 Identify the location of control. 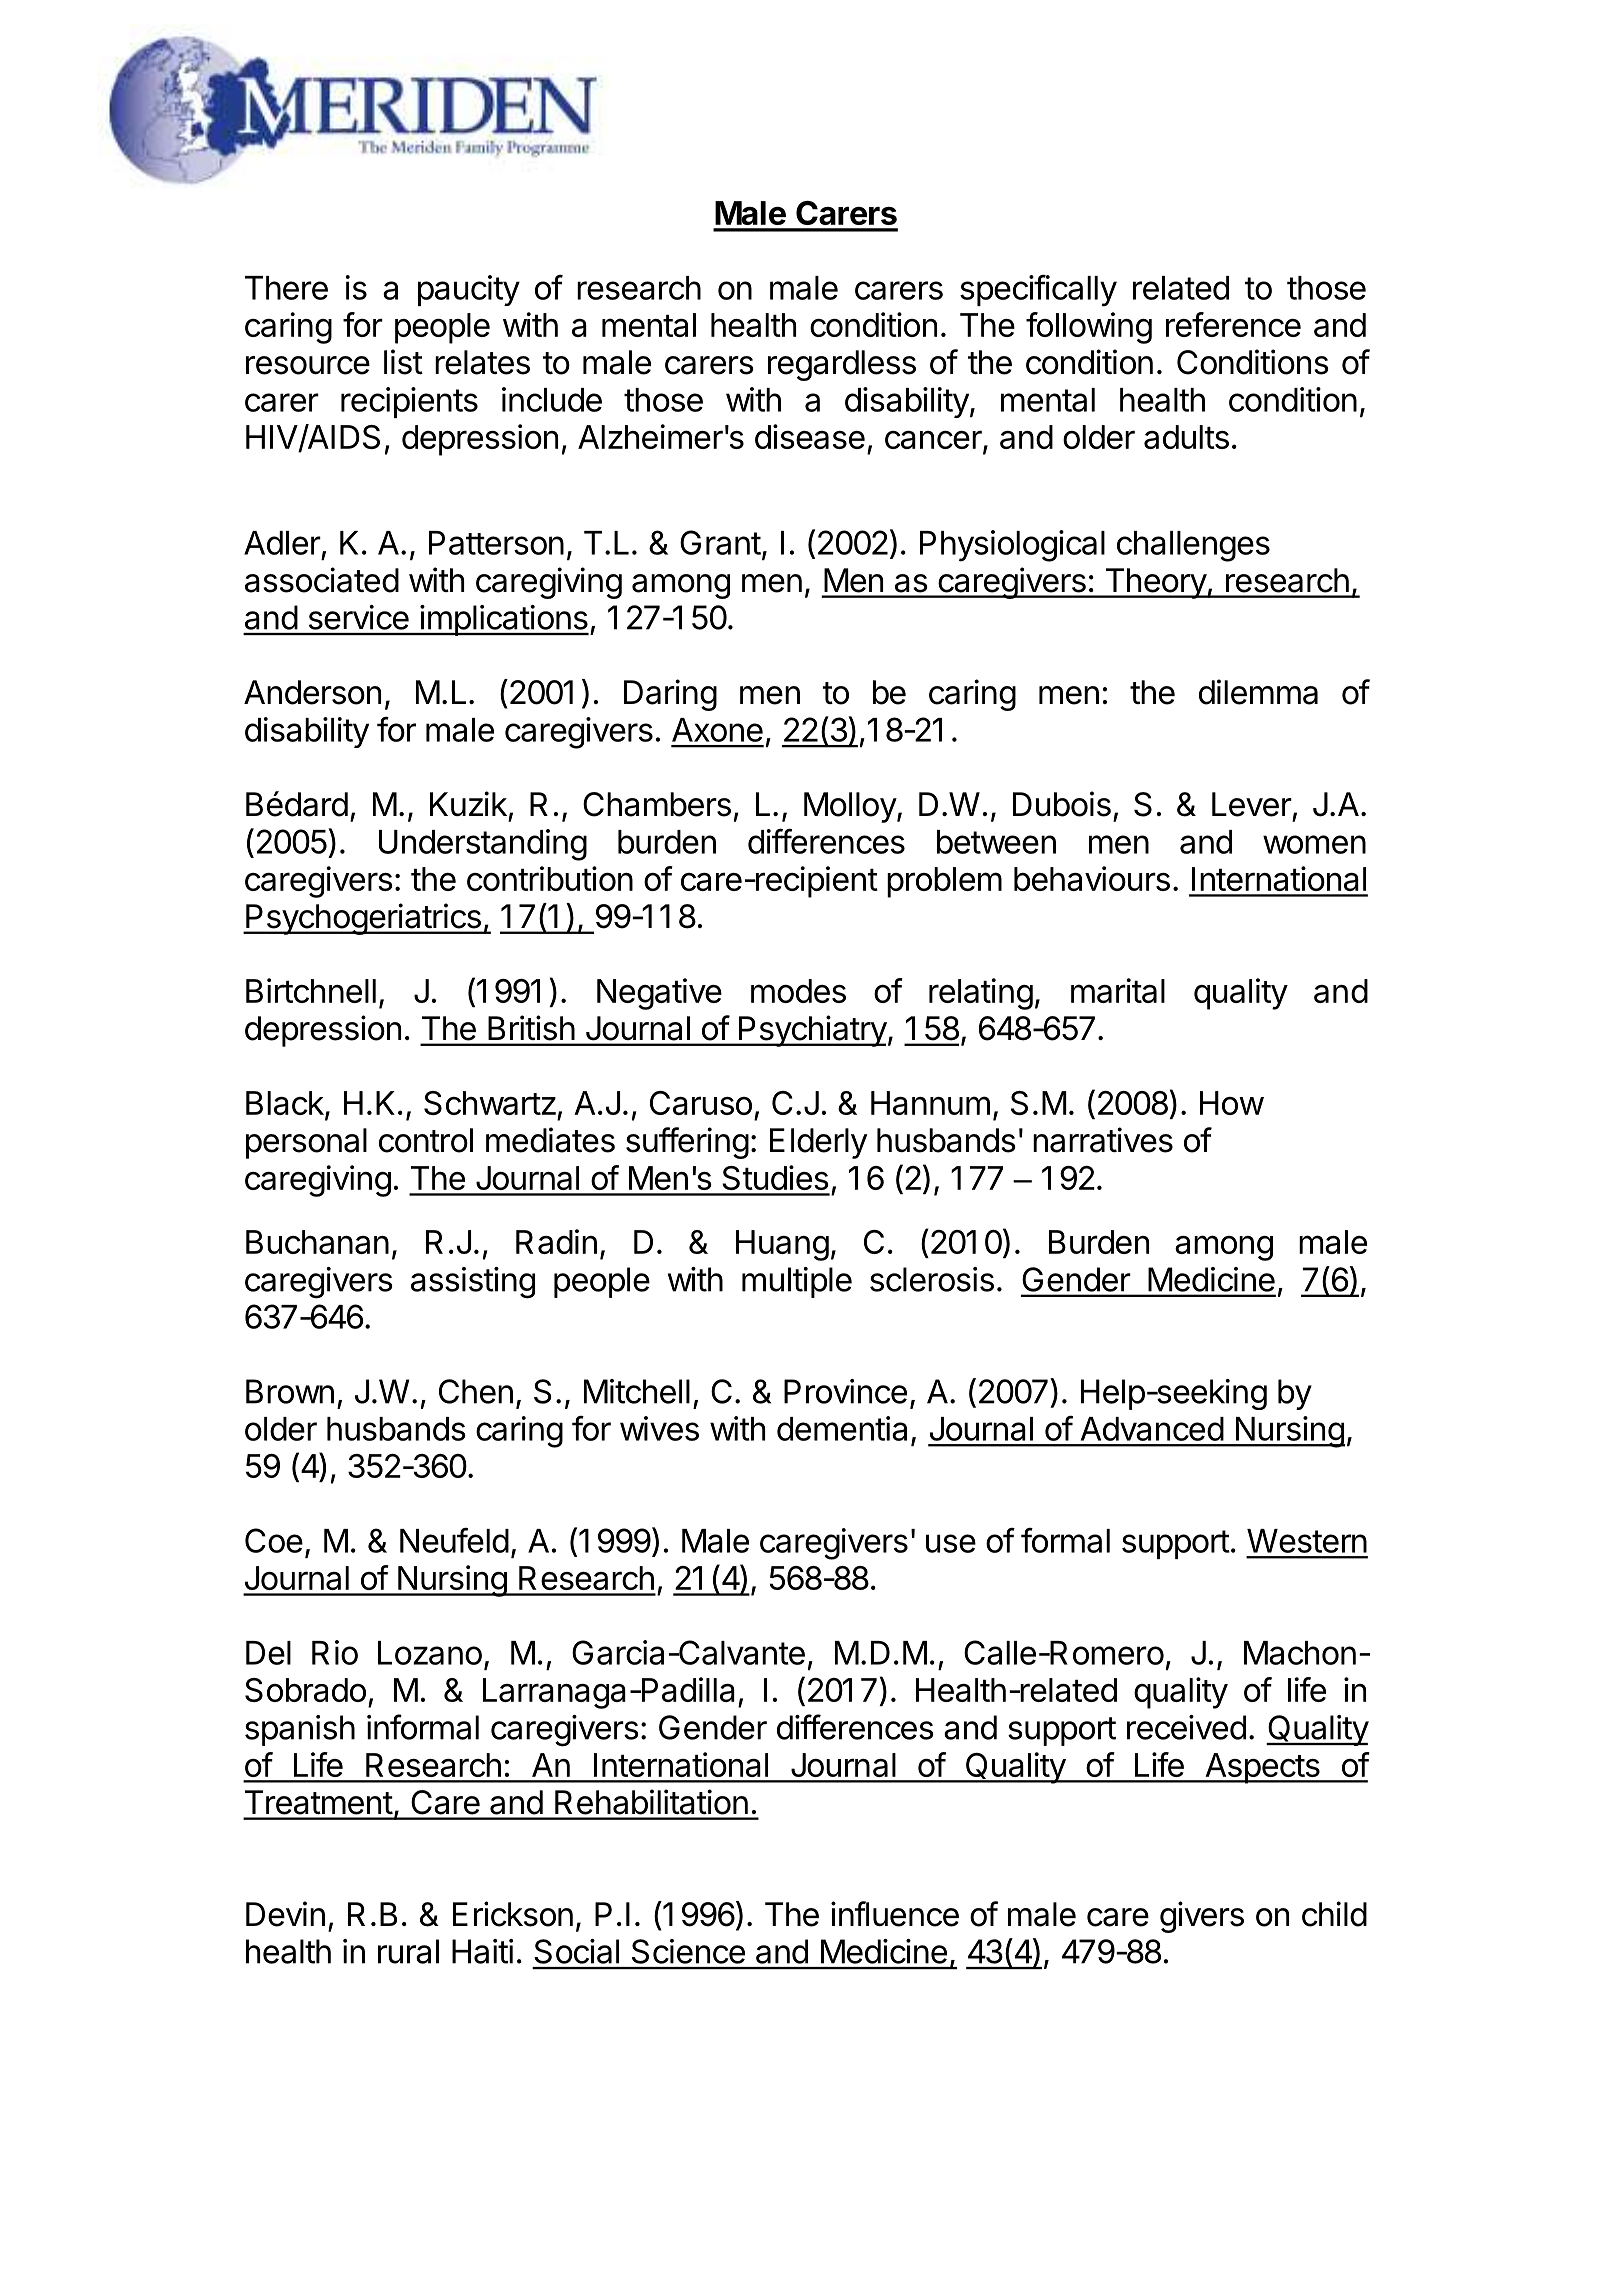
(426, 1140).
